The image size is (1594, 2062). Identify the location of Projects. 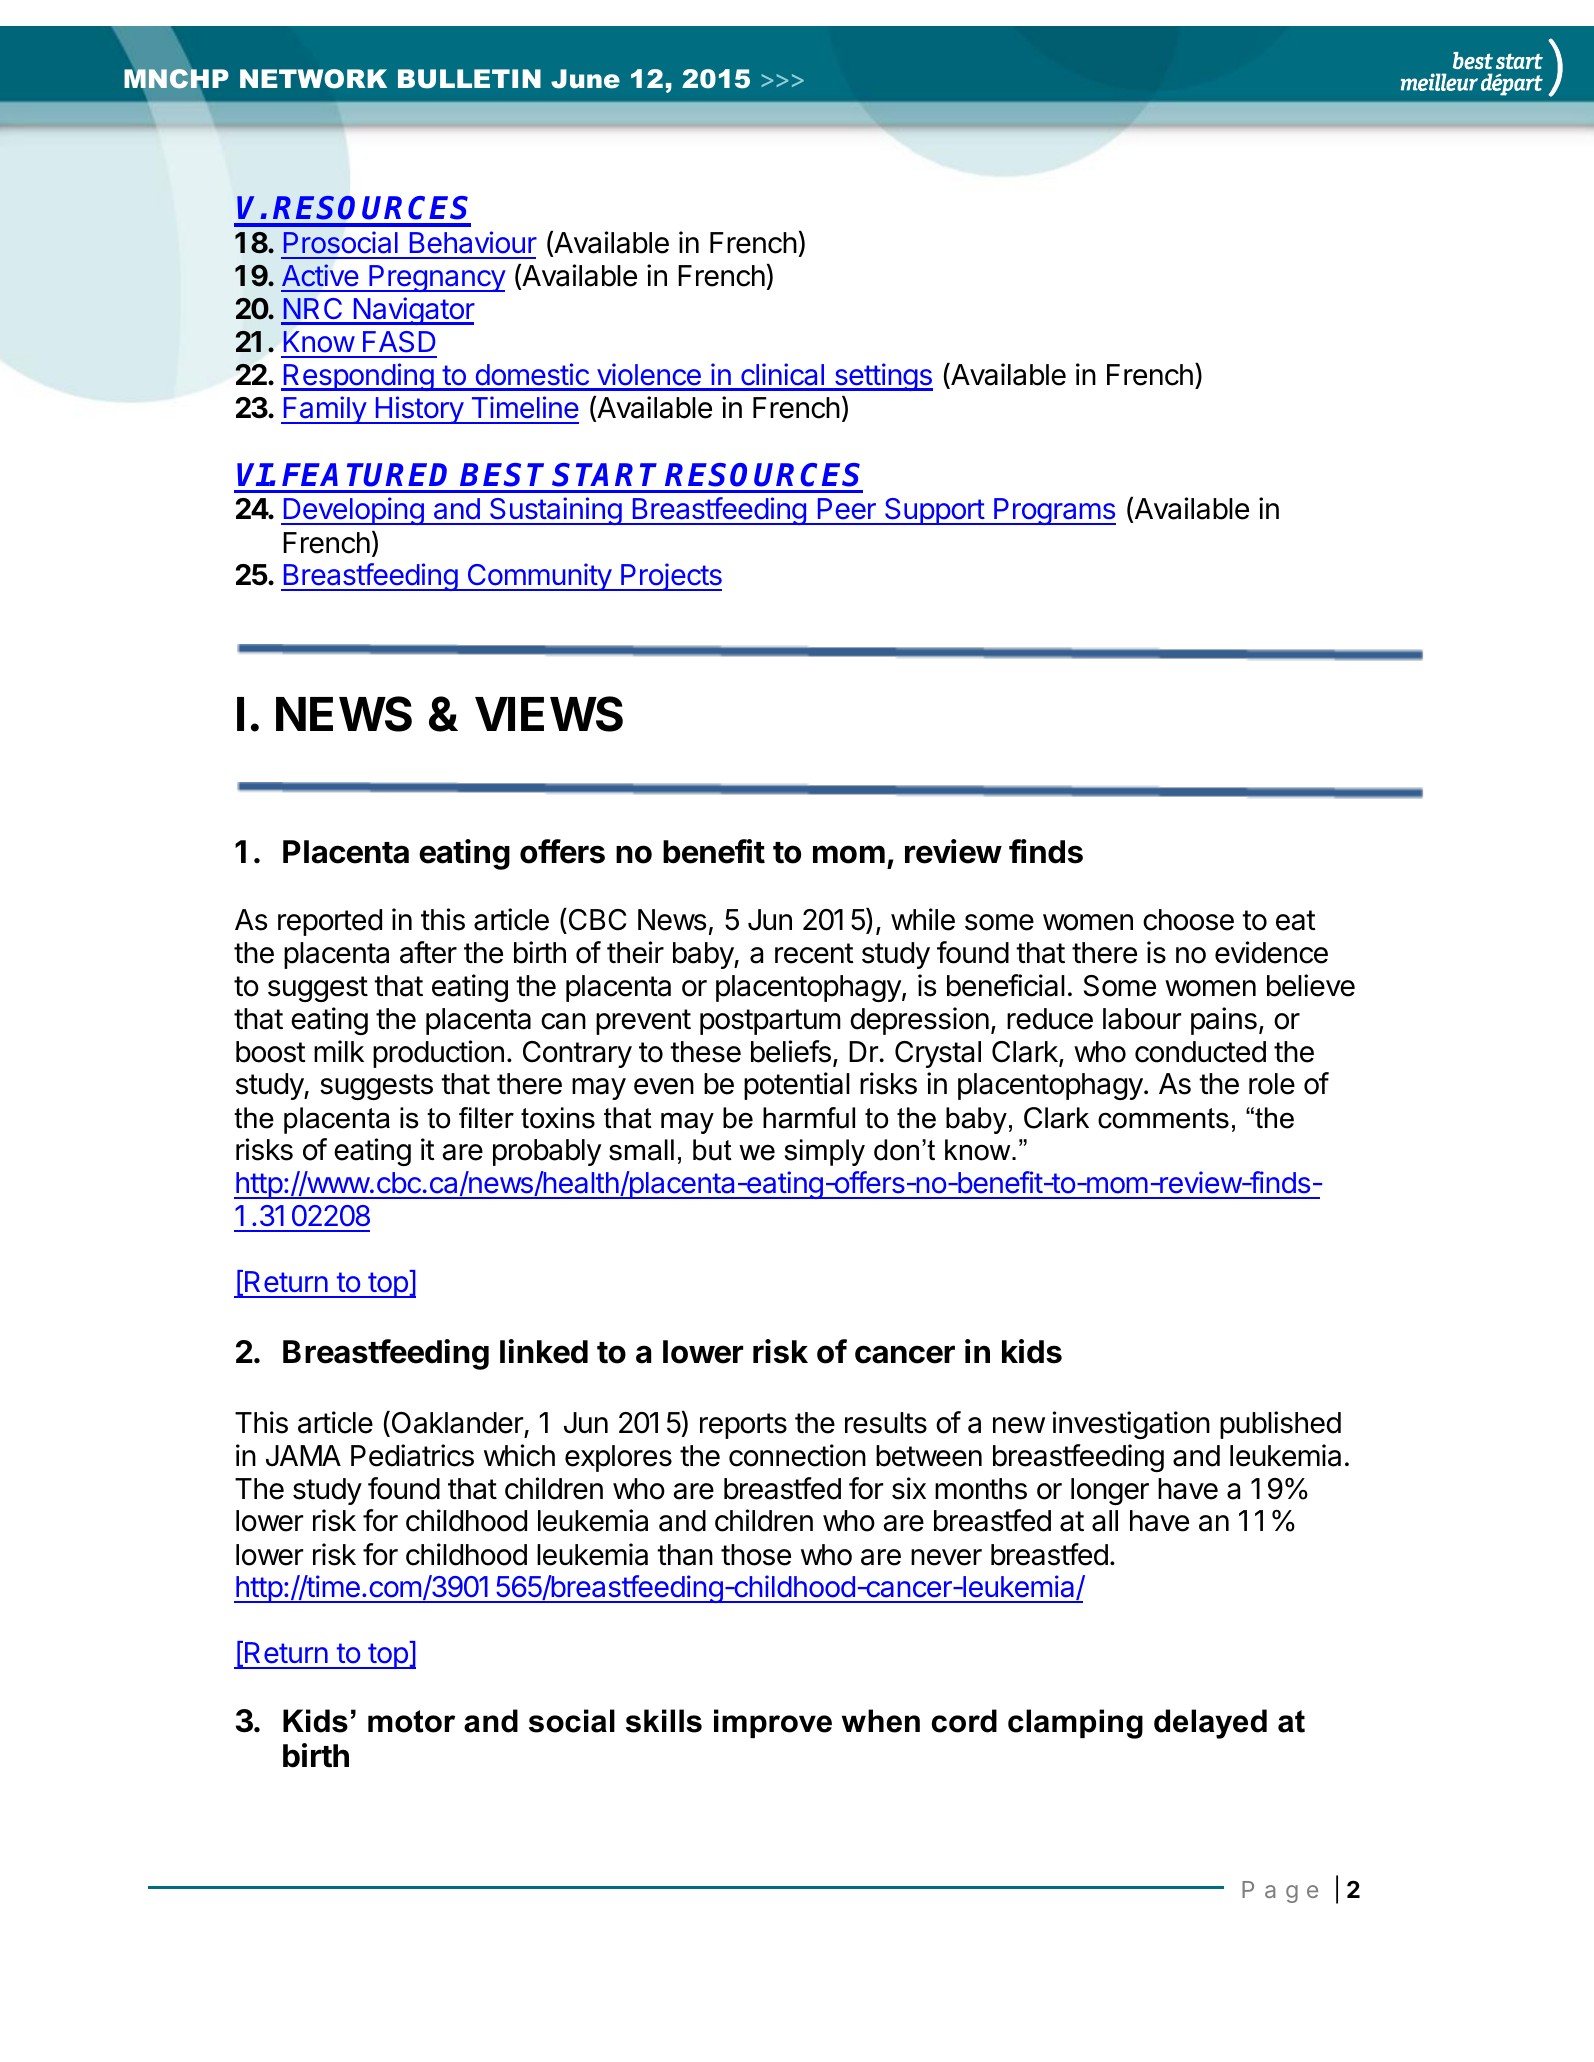
(670, 577).
